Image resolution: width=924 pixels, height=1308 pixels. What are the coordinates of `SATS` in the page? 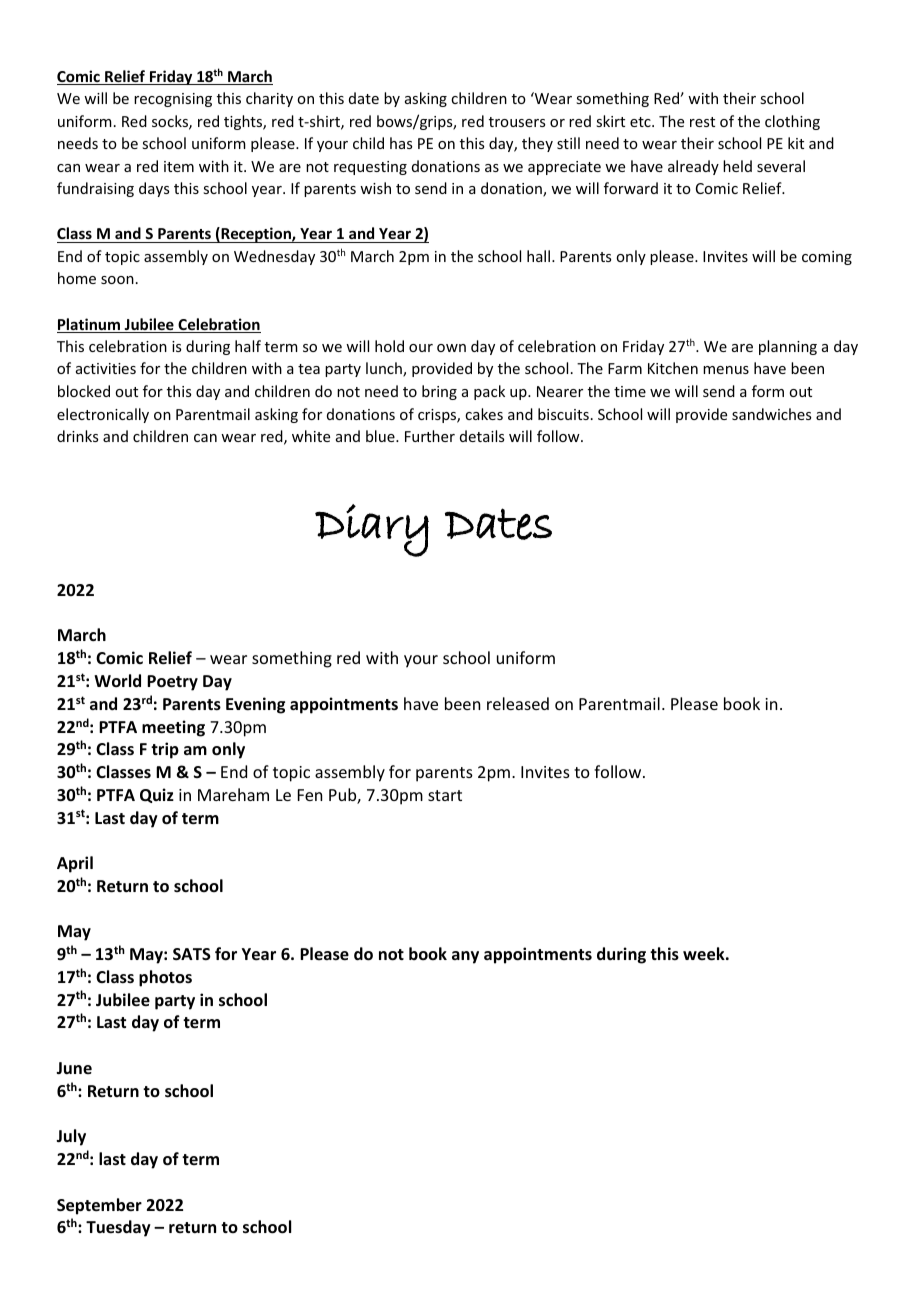 It's located at (192, 954).
